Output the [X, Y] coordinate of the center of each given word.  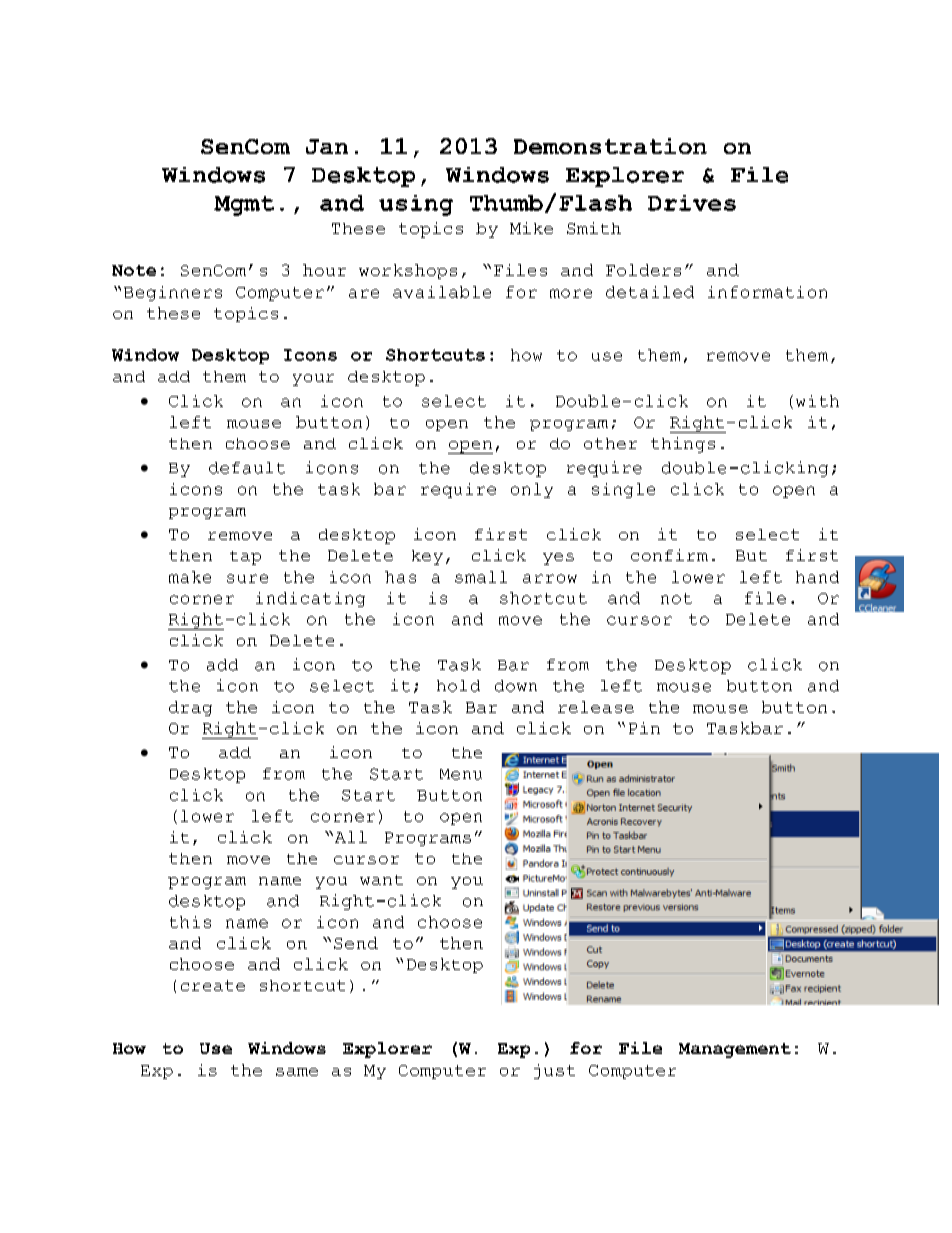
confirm [669, 555]
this [190, 922]
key [427, 557]
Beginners [173, 293]
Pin [644, 728]
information [767, 292]
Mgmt [244, 206]
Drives [692, 203]
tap [245, 558]
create [213, 985]
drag [190, 708]
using [416, 205]
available [442, 292]
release [596, 707]
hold [458, 686]
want [381, 880]
